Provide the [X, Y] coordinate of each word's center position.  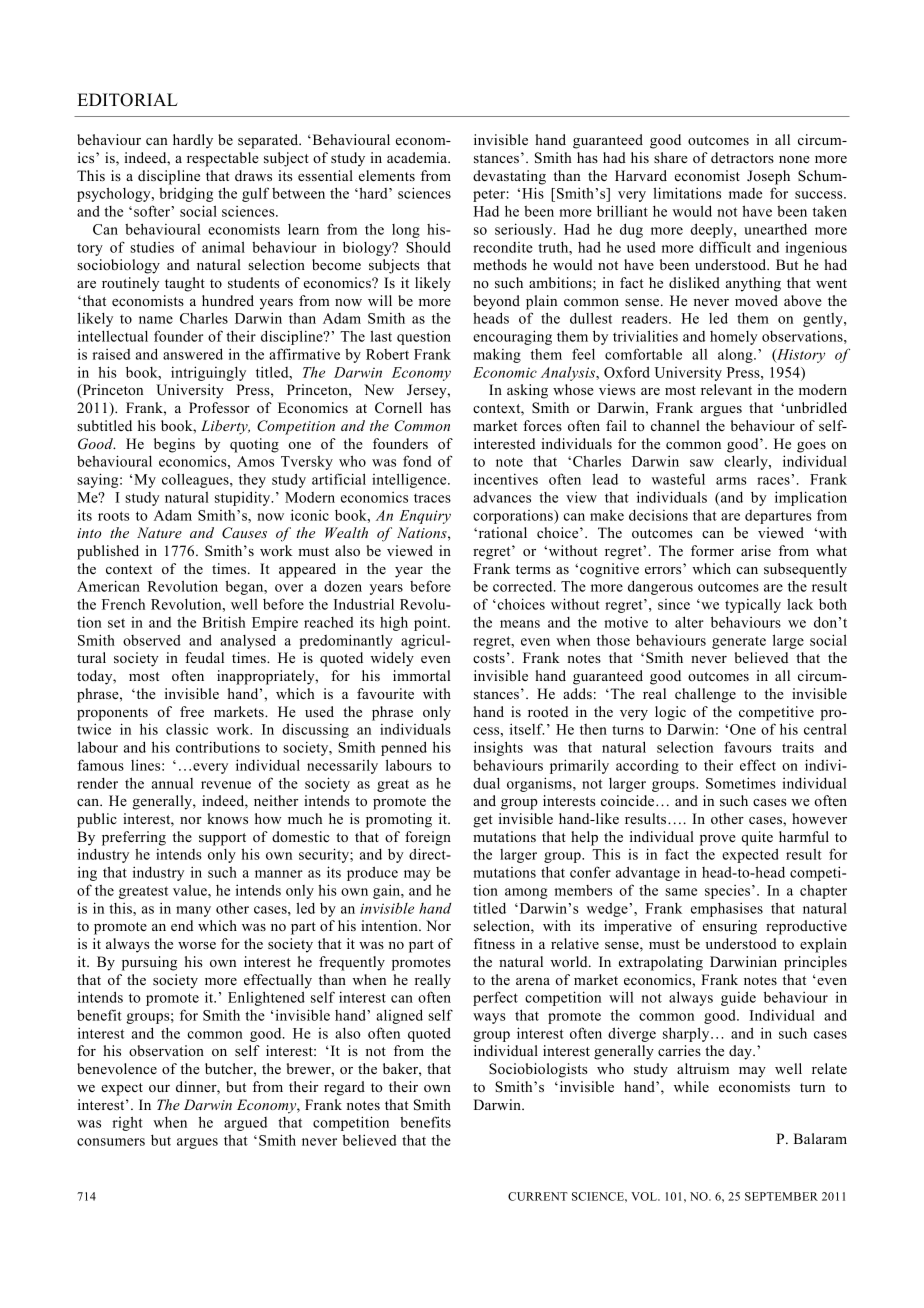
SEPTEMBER [781, 1196]
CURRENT [538, 1196]
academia [418, 157]
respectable [223, 159]
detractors [742, 157]
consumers [111, 1142]
